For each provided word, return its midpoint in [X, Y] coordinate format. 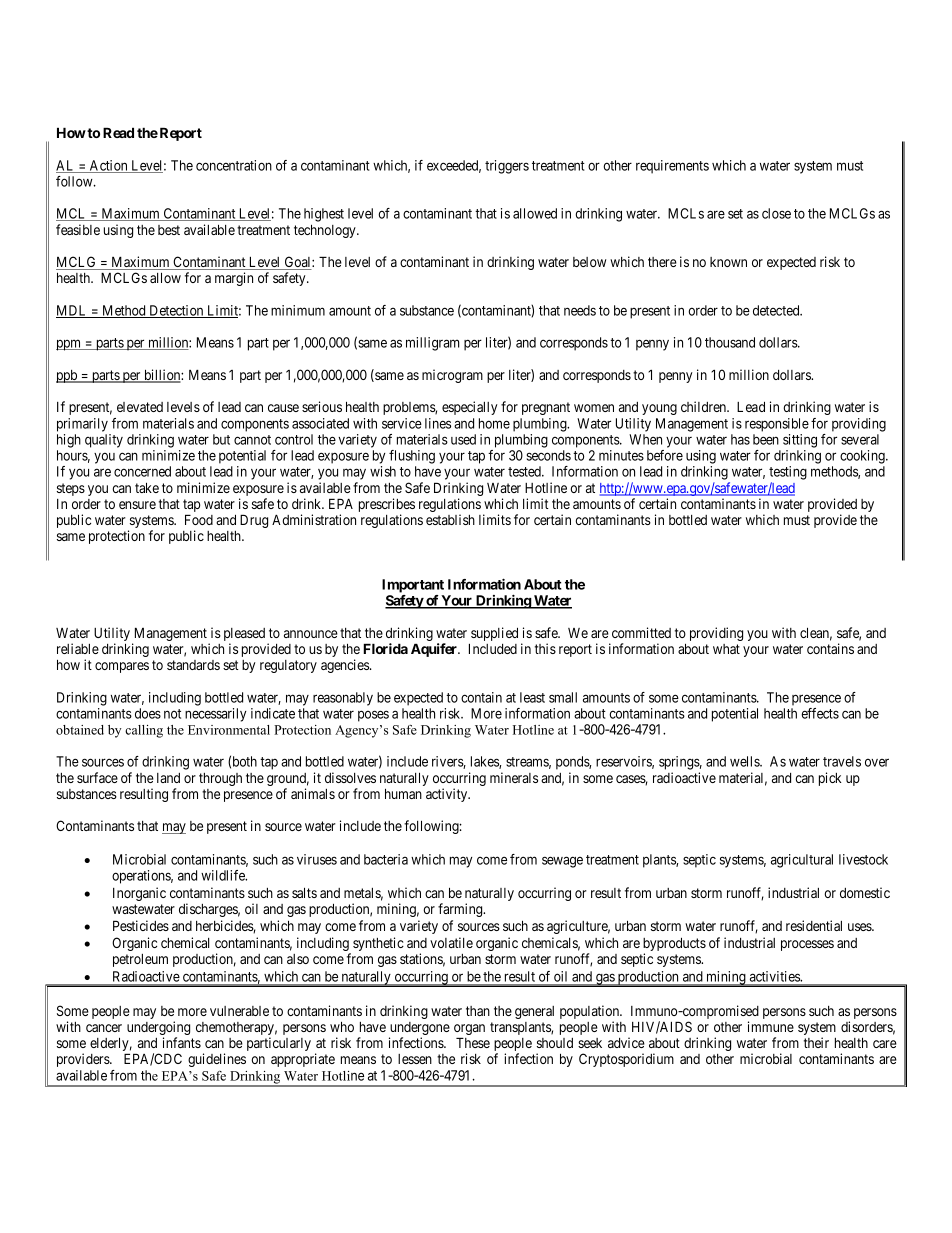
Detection [176, 311]
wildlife [224, 875]
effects [820, 713]
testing [788, 473]
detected [777, 310]
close [776, 213]
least [532, 697]
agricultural [802, 861]
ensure [137, 505]
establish [450, 519]
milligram [432, 344]
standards [193, 665]
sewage [562, 862]
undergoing [158, 1029]
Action [108, 166]
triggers [507, 167]
